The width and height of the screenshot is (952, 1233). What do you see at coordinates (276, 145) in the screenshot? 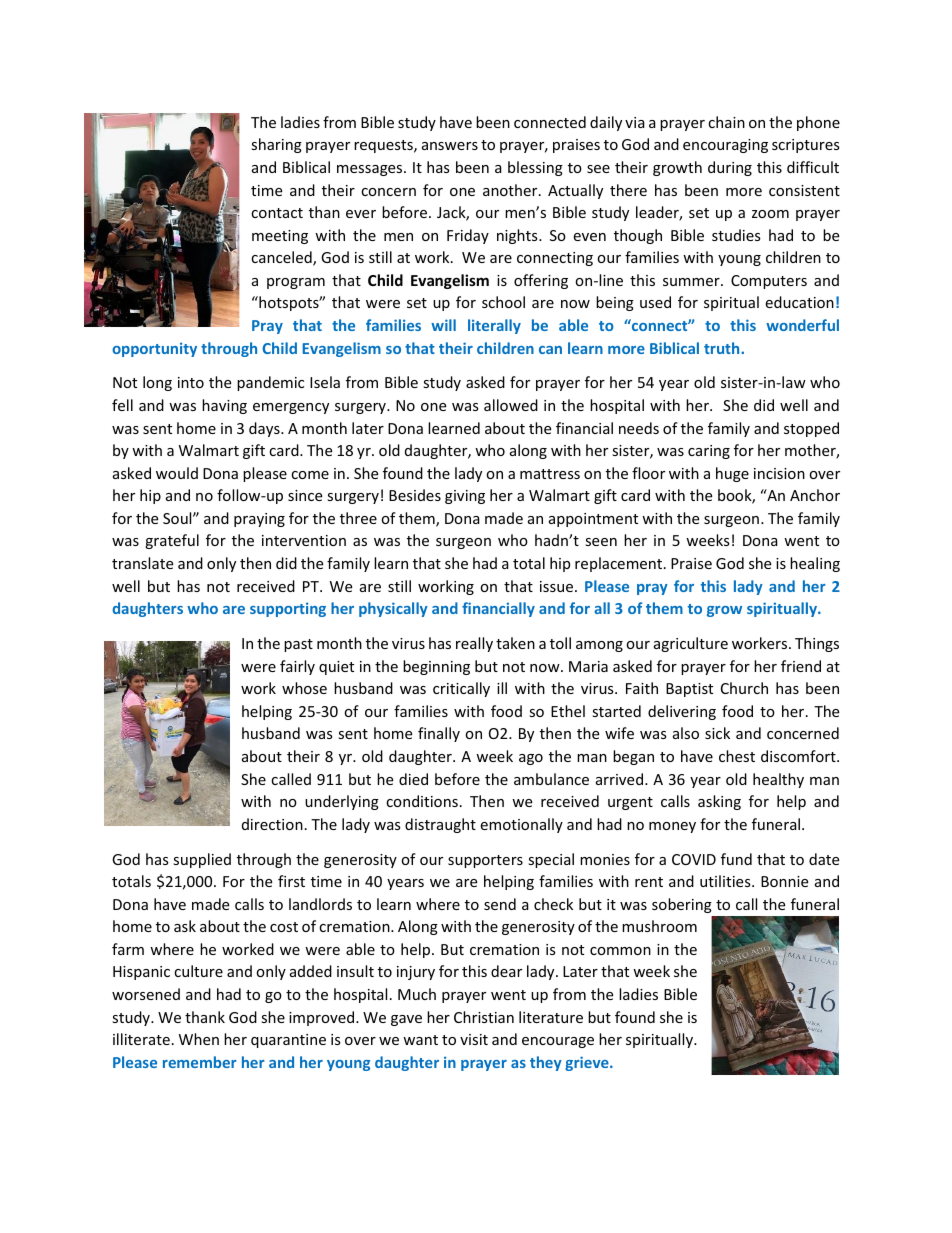
I see `sharing` at bounding box center [276, 145].
